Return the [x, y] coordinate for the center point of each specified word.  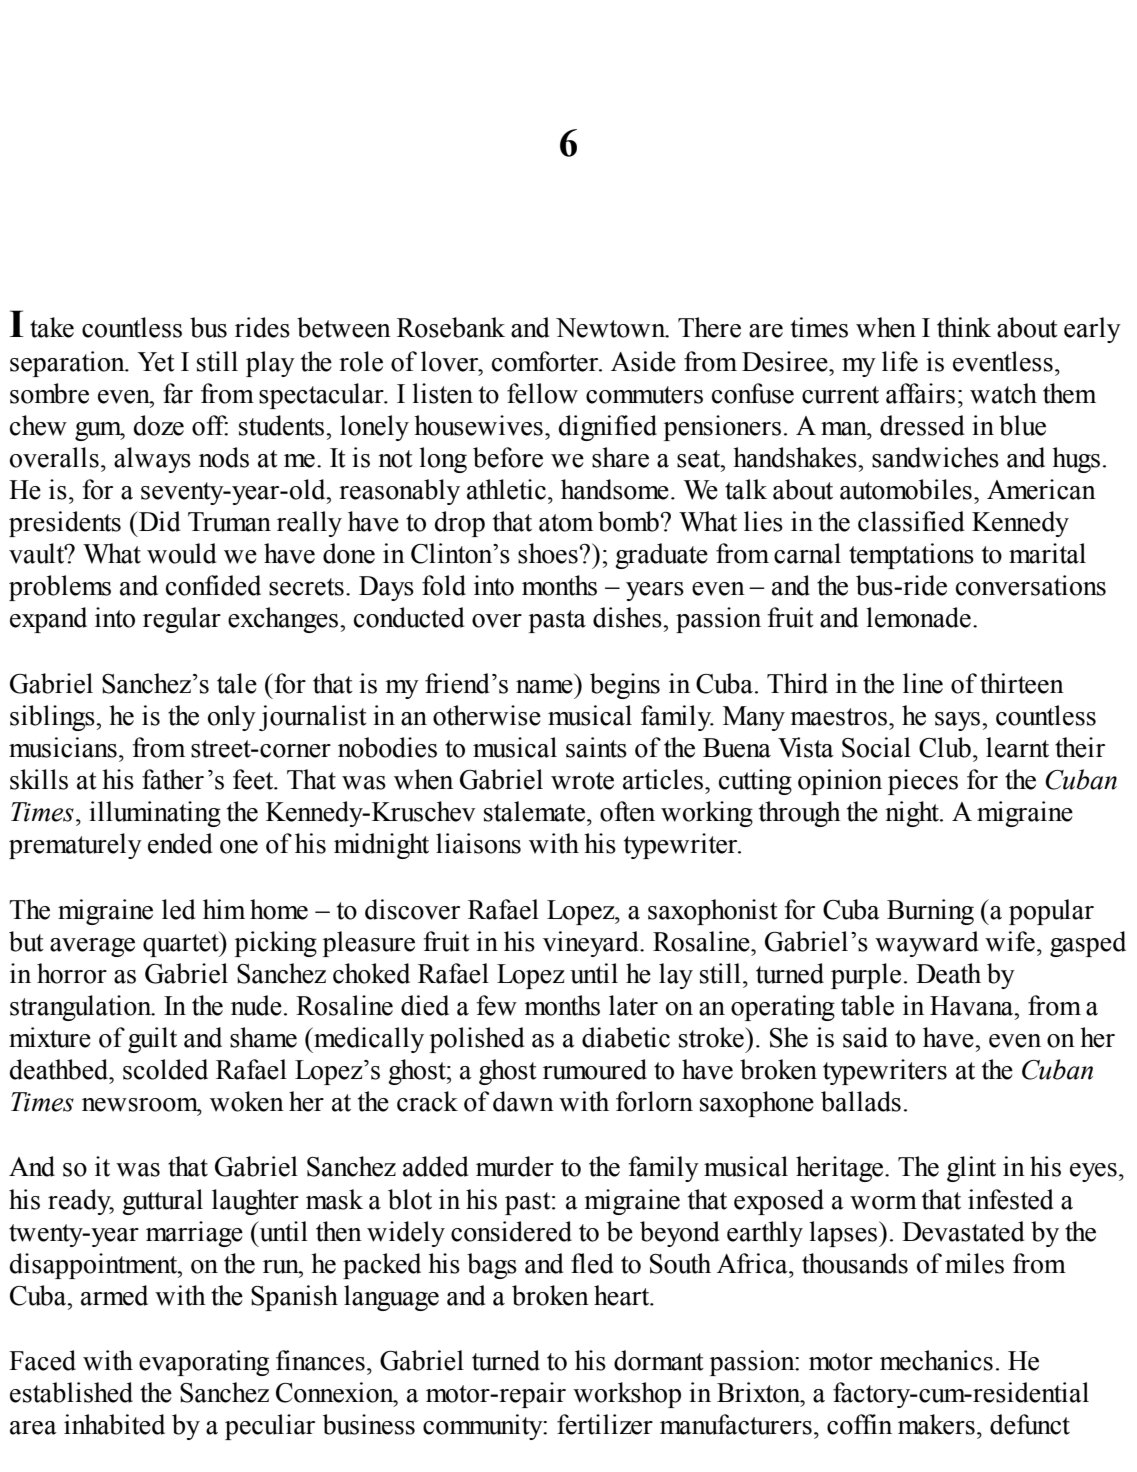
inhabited [114, 1424]
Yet [156, 362]
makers [936, 1424]
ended [180, 843]
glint [971, 1169]
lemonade [918, 617]
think [964, 327]
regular [182, 620]
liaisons [478, 843]
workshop [627, 1395]
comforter [546, 361]
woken [247, 1101]
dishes [628, 617]
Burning [930, 912]
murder [515, 1166]
